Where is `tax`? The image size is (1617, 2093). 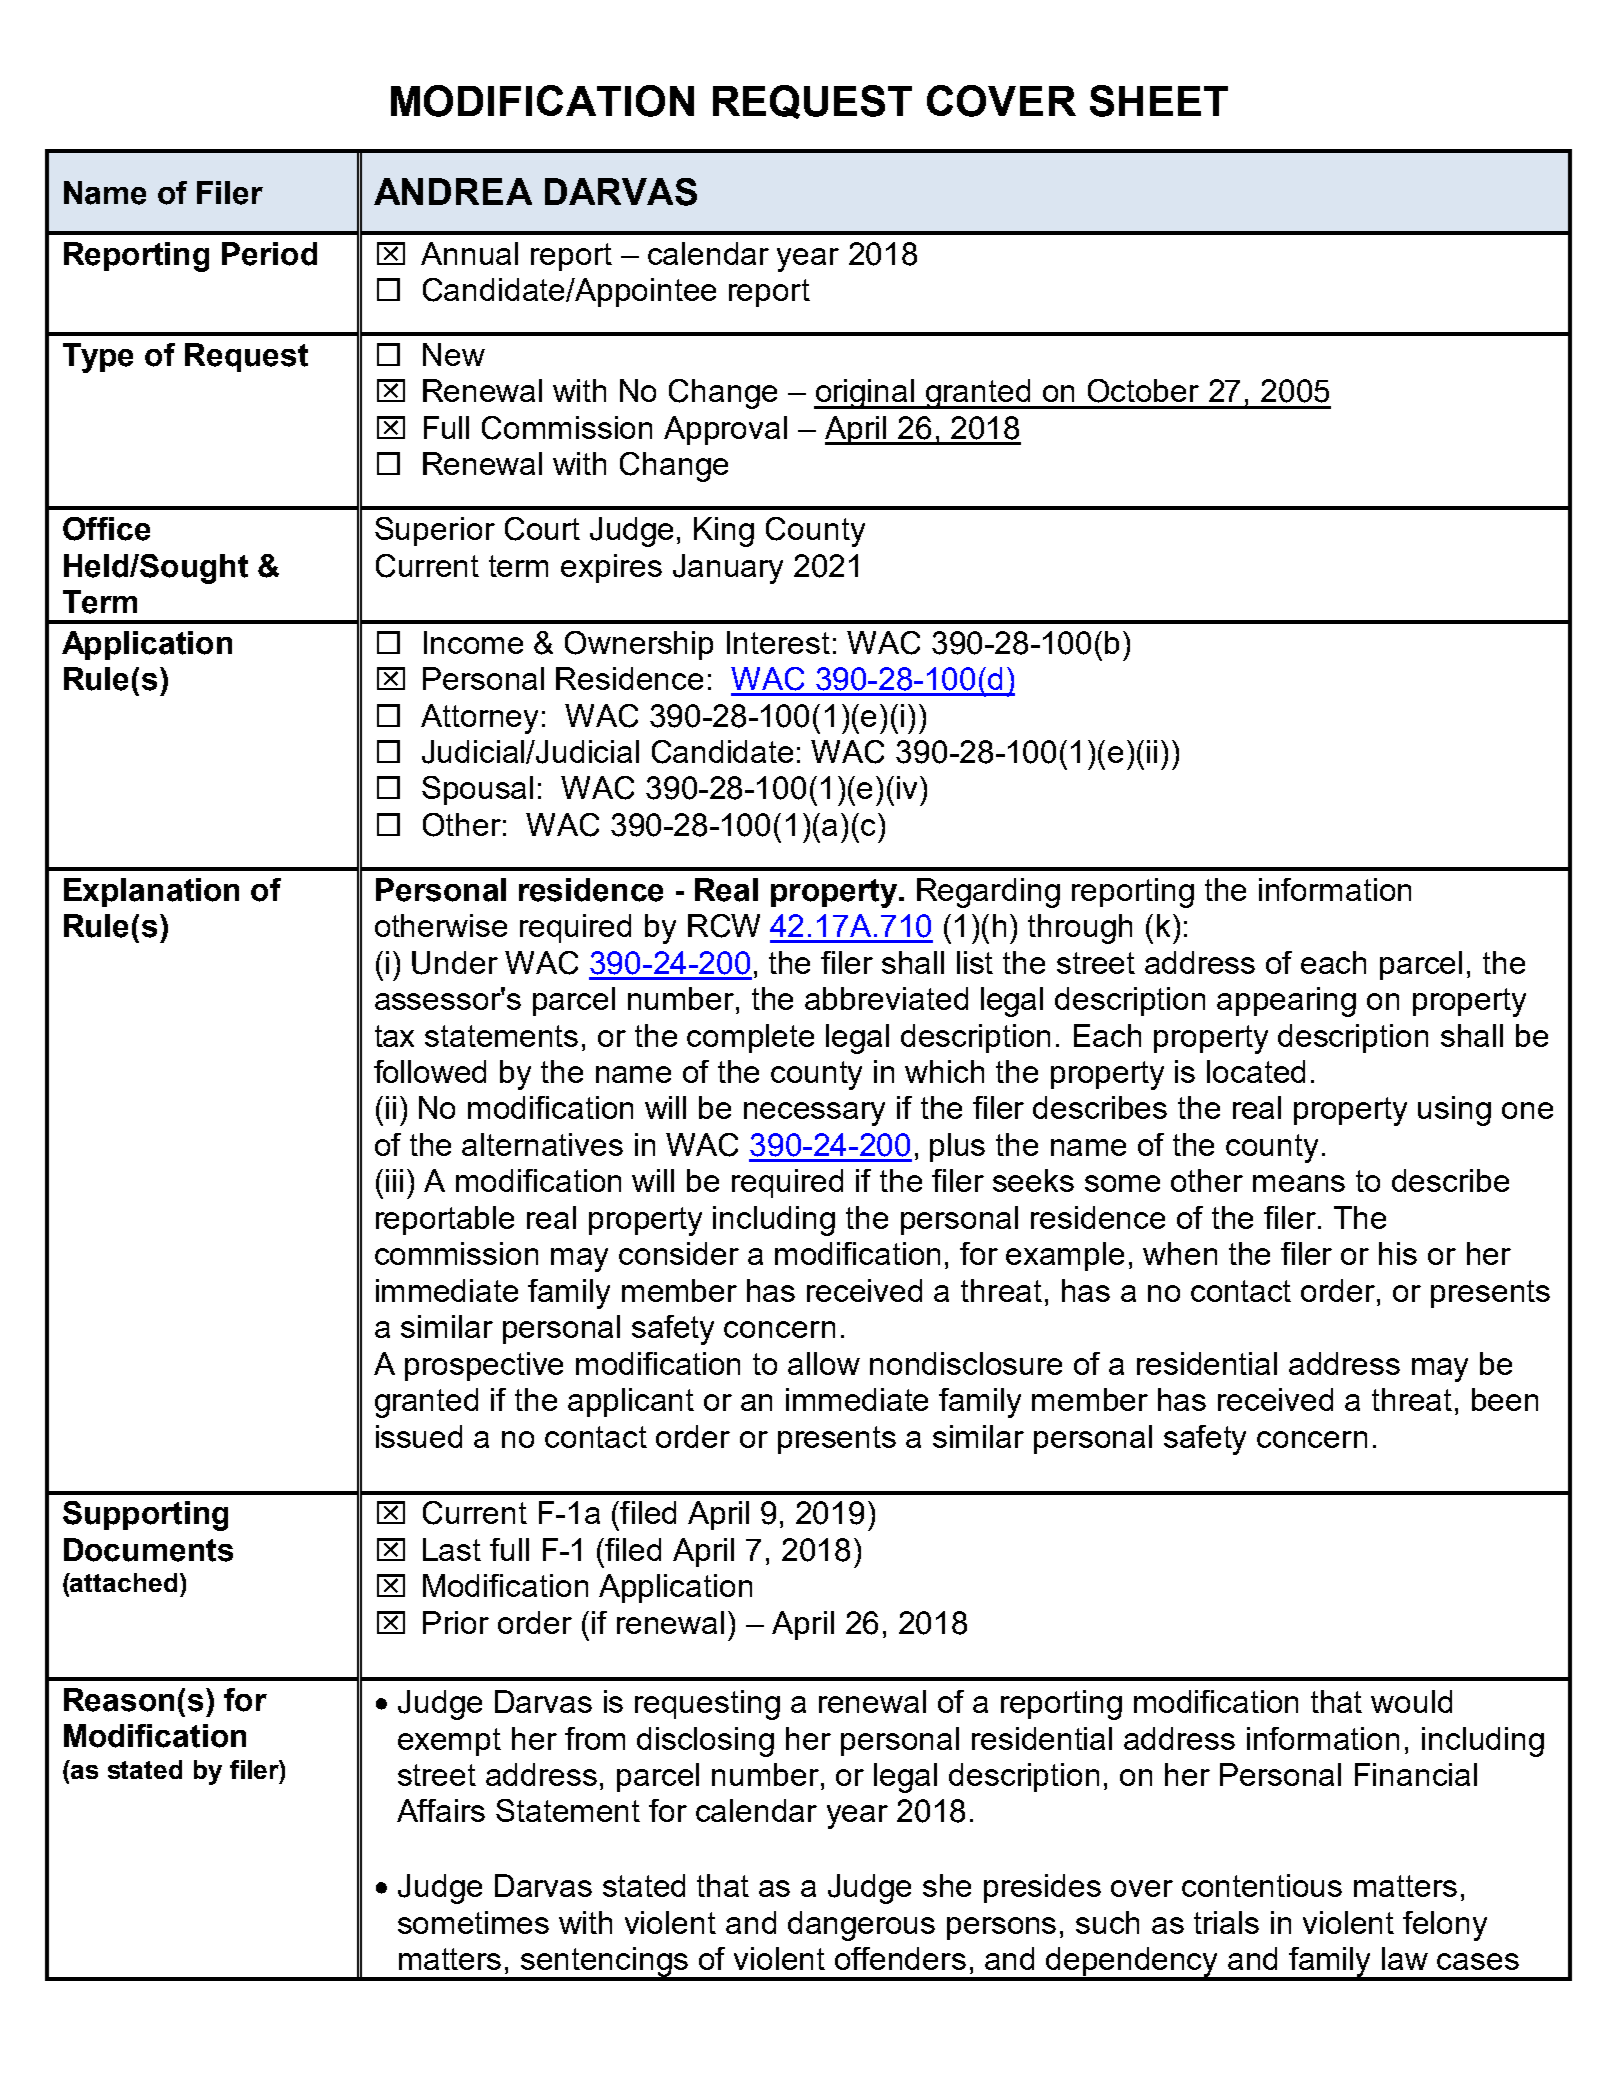
tax is located at coordinates (394, 1036).
